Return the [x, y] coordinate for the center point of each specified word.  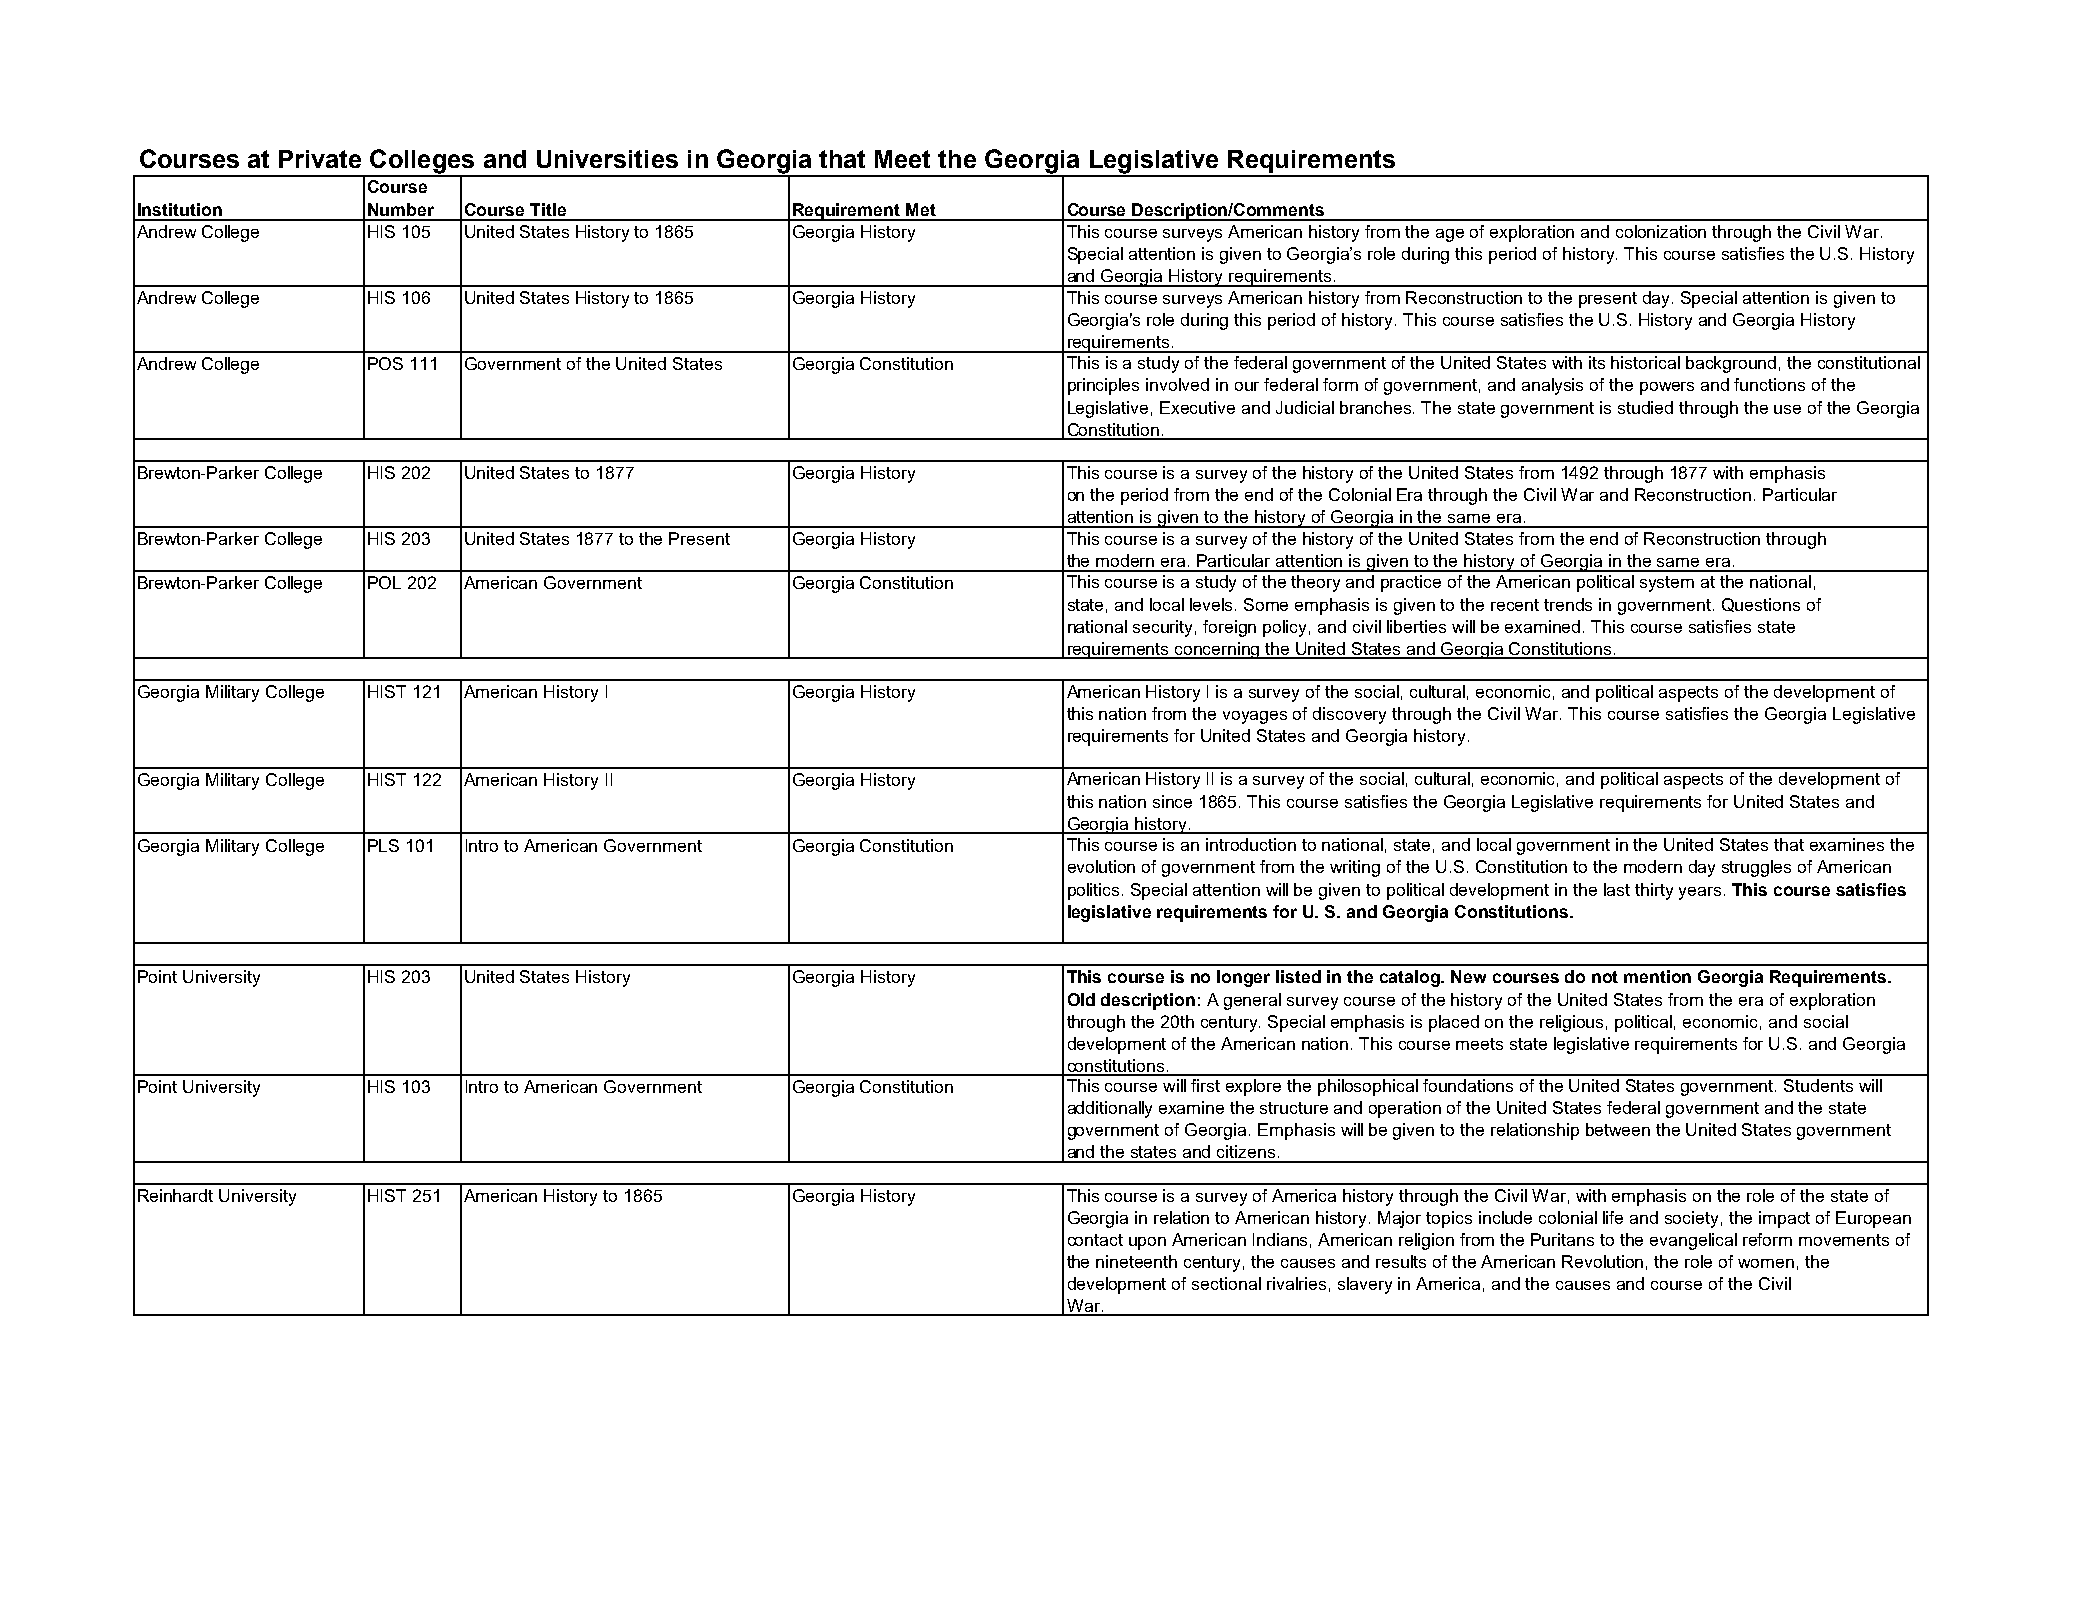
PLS [383, 845]
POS [385, 363]
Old [1081, 999]
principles [1103, 386]
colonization [1661, 231]
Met [921, 209]
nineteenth [1136, 1261]
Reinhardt [175, 1195]
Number [401, 209]
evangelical [1693, 1241]
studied [1645, 407]
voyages [1255, 717]
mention [1657, 976]
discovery [1349, 715]
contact [1095, 1240]
